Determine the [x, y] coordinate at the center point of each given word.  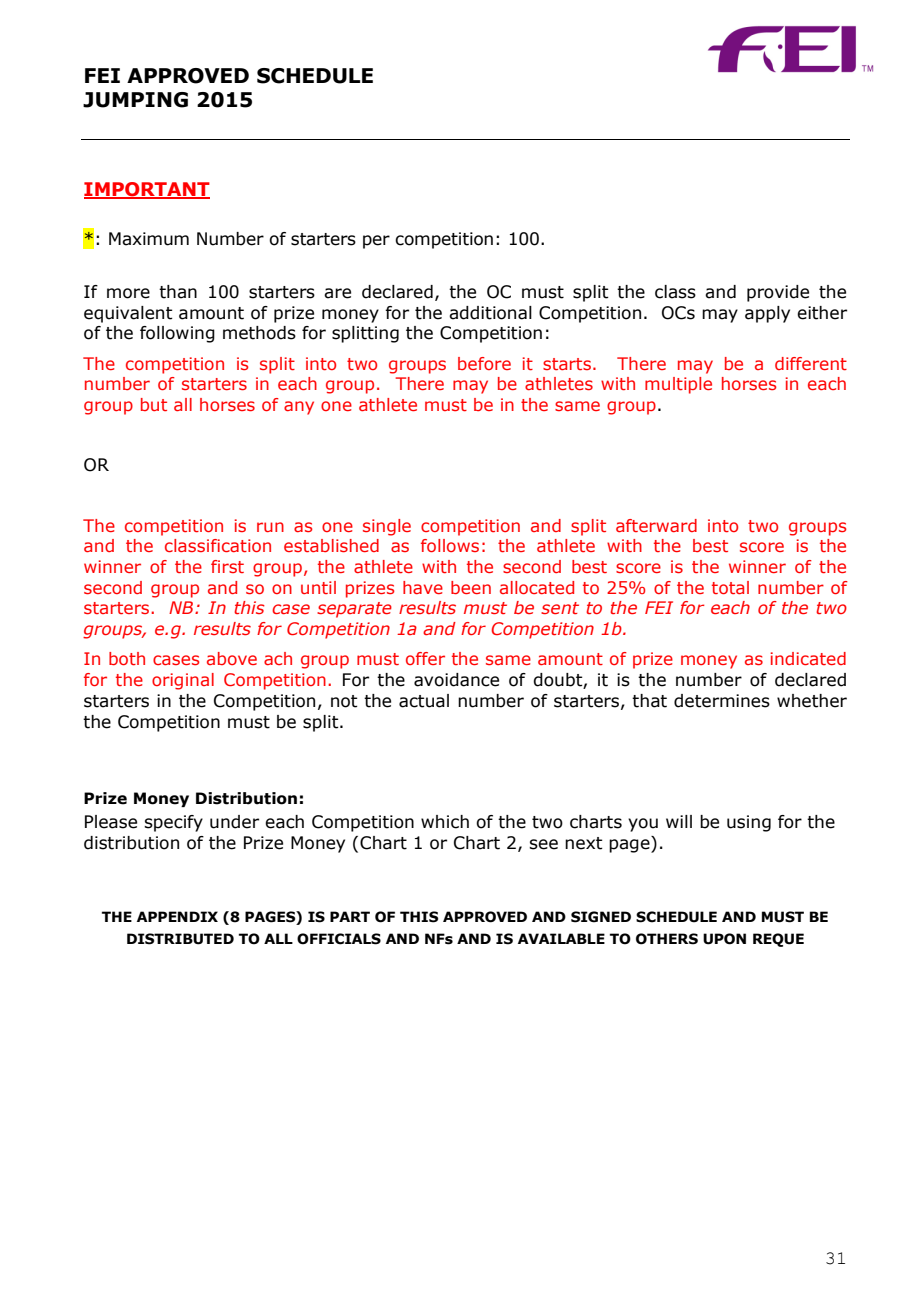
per [376, 242]
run [270, 527]
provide [778, 293]
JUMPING [135, 100]
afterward [656, 525]
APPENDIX [177, 916]
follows [450, 545]
